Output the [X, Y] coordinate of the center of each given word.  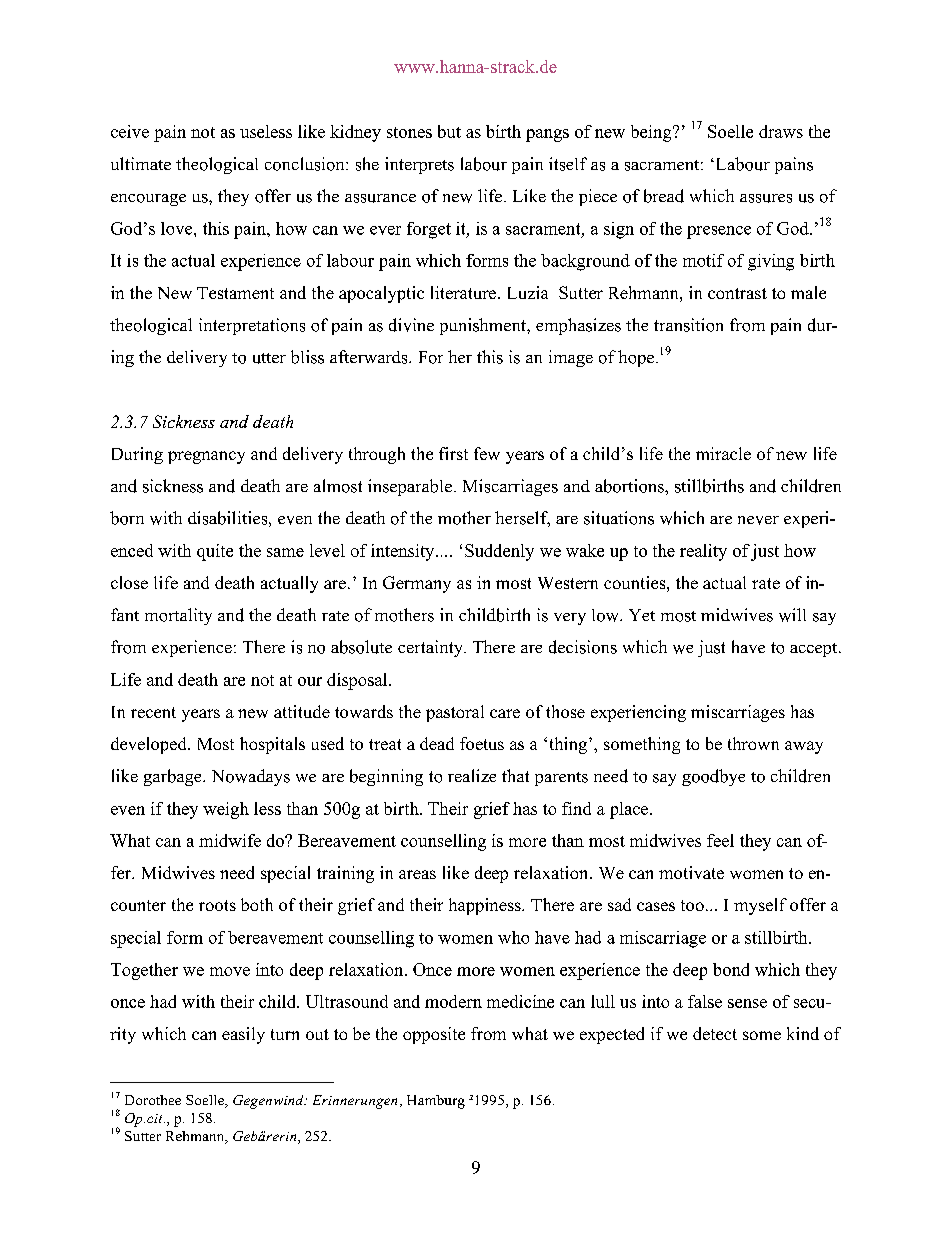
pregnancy [206, 457]
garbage [174, 777]
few [487, 453]
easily [243, 1035]
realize [472, 775]
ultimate [141, 163]
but [449, 131]
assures [766, 198]
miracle [723, 453]
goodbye [713, 777]
